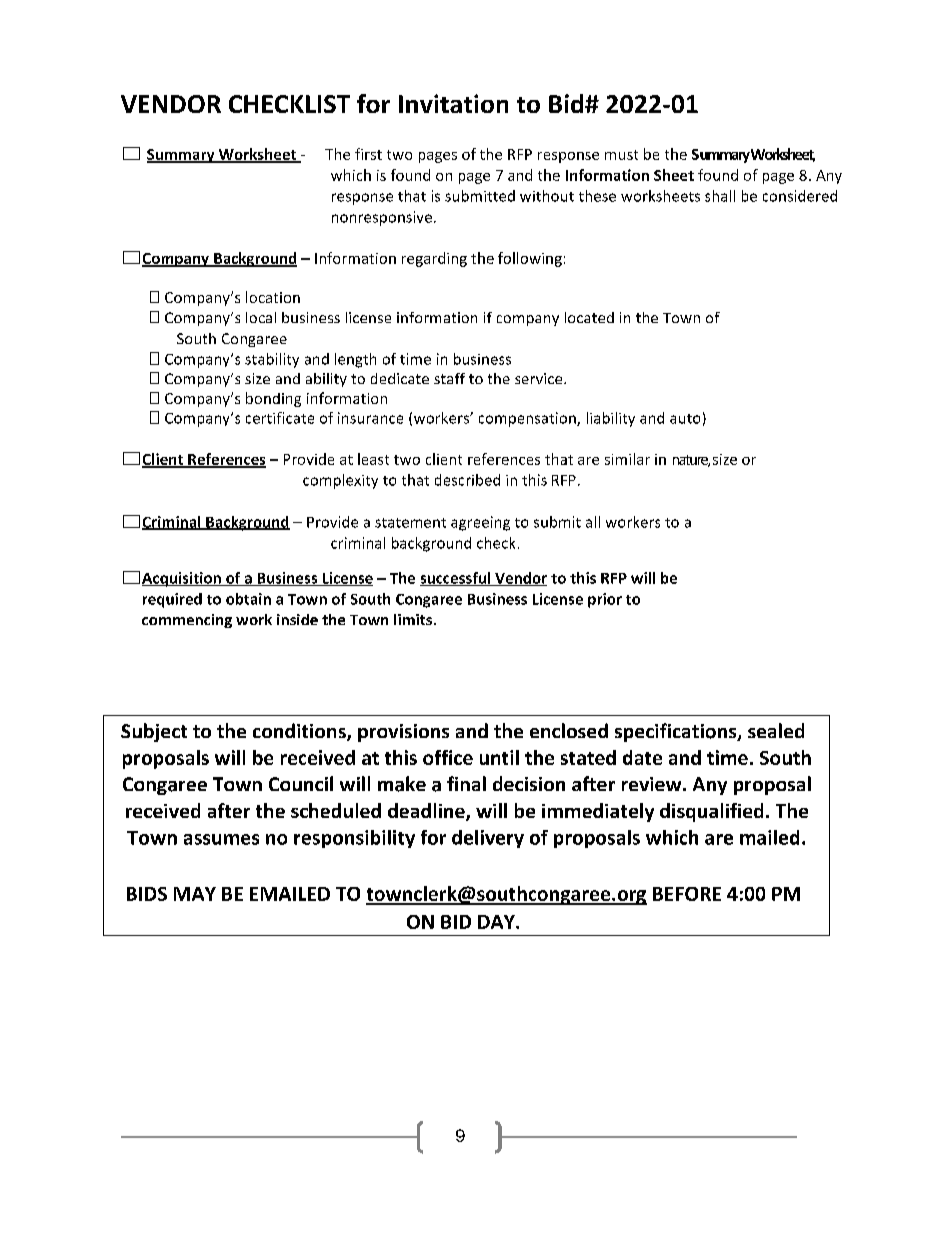 The height and width of the document is (1233, 952). Describe the element at coordinates (720, 196) in the document. I see `shall` at that location.
